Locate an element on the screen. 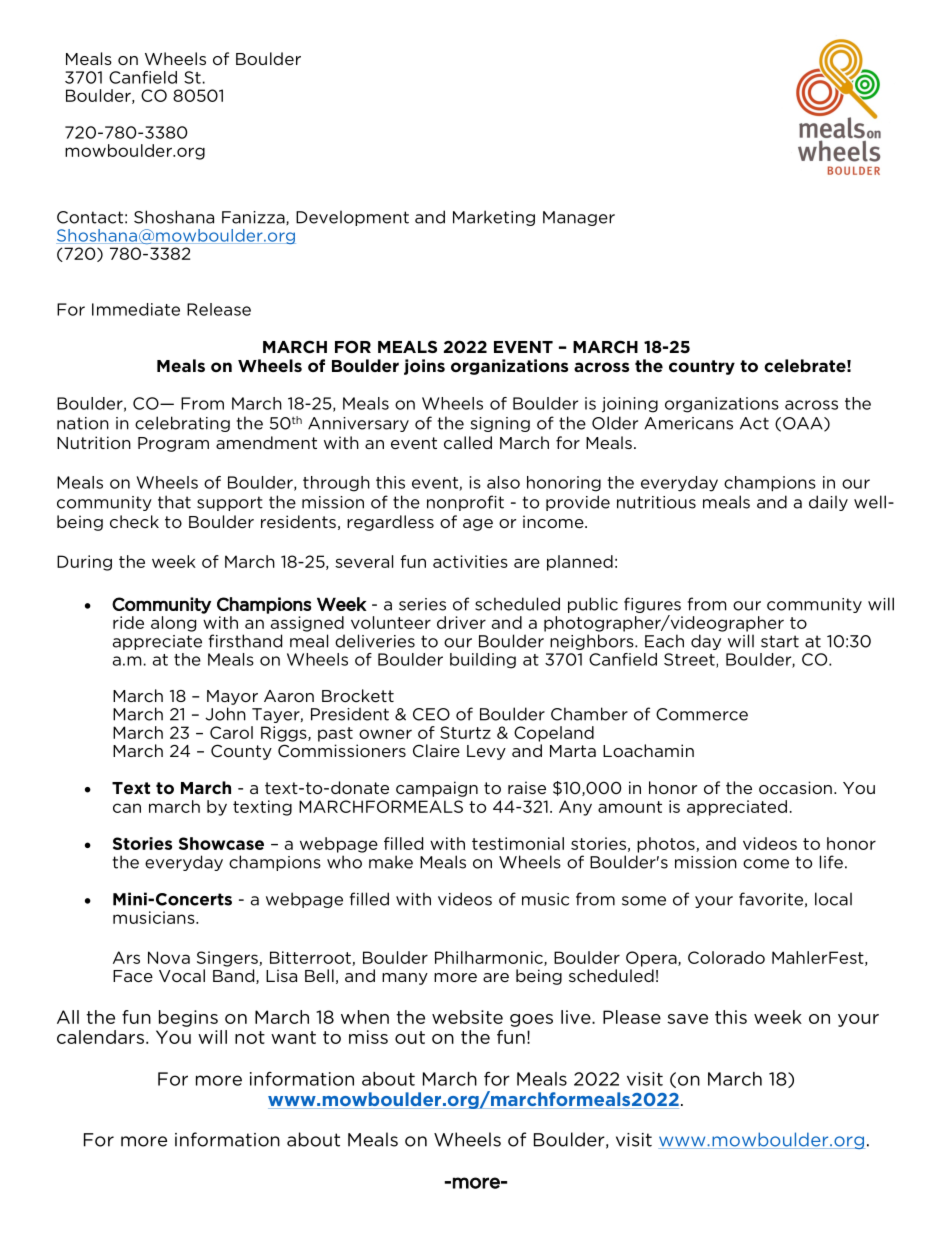 This screenshot has height=1233, width=952. nonprofit is located at coordinates (465, 503).
